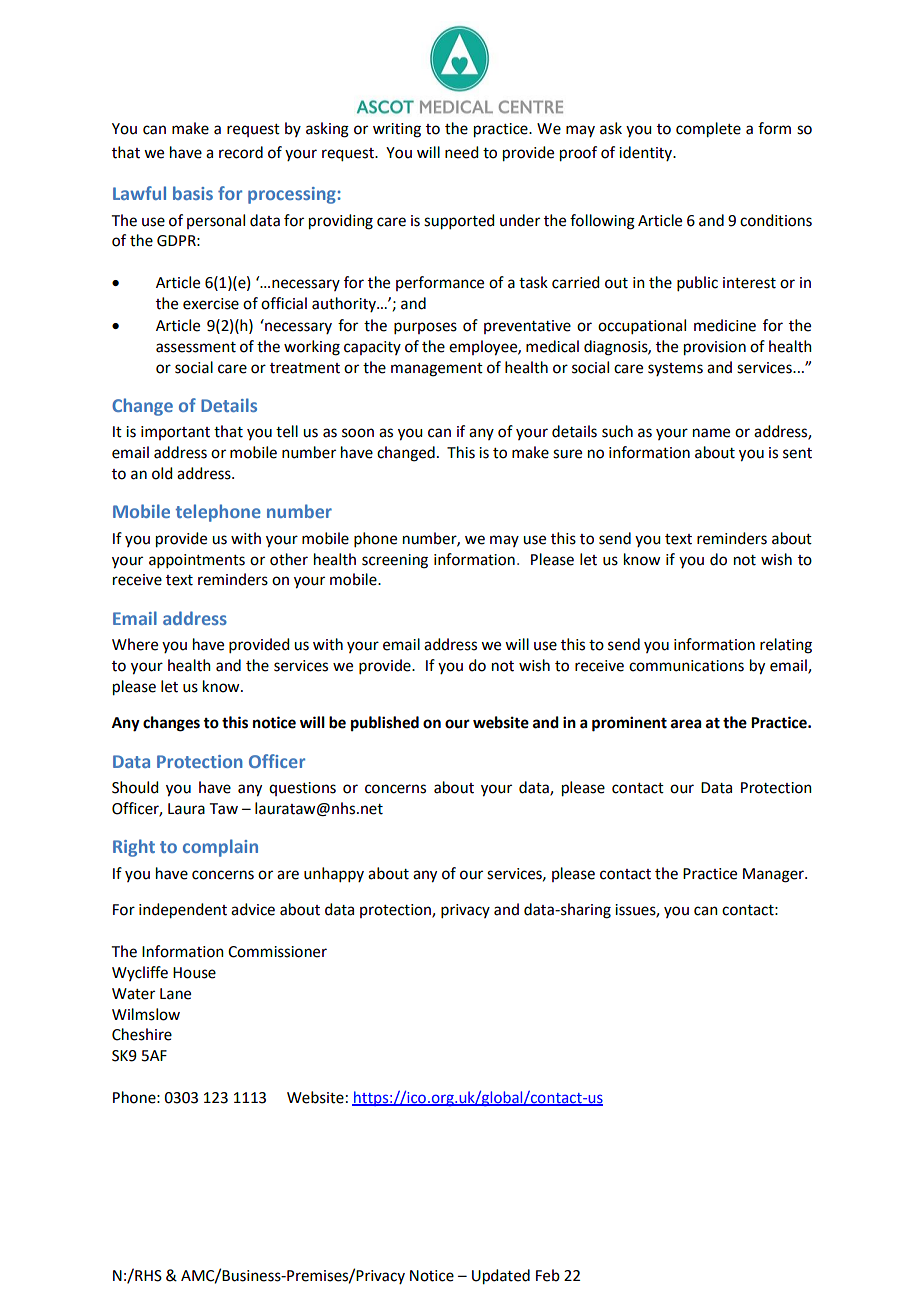  What do you see at coordinates (142, 1034) in the screenshot?
I see `Cheshire` at bounding box center [142, 1034].
